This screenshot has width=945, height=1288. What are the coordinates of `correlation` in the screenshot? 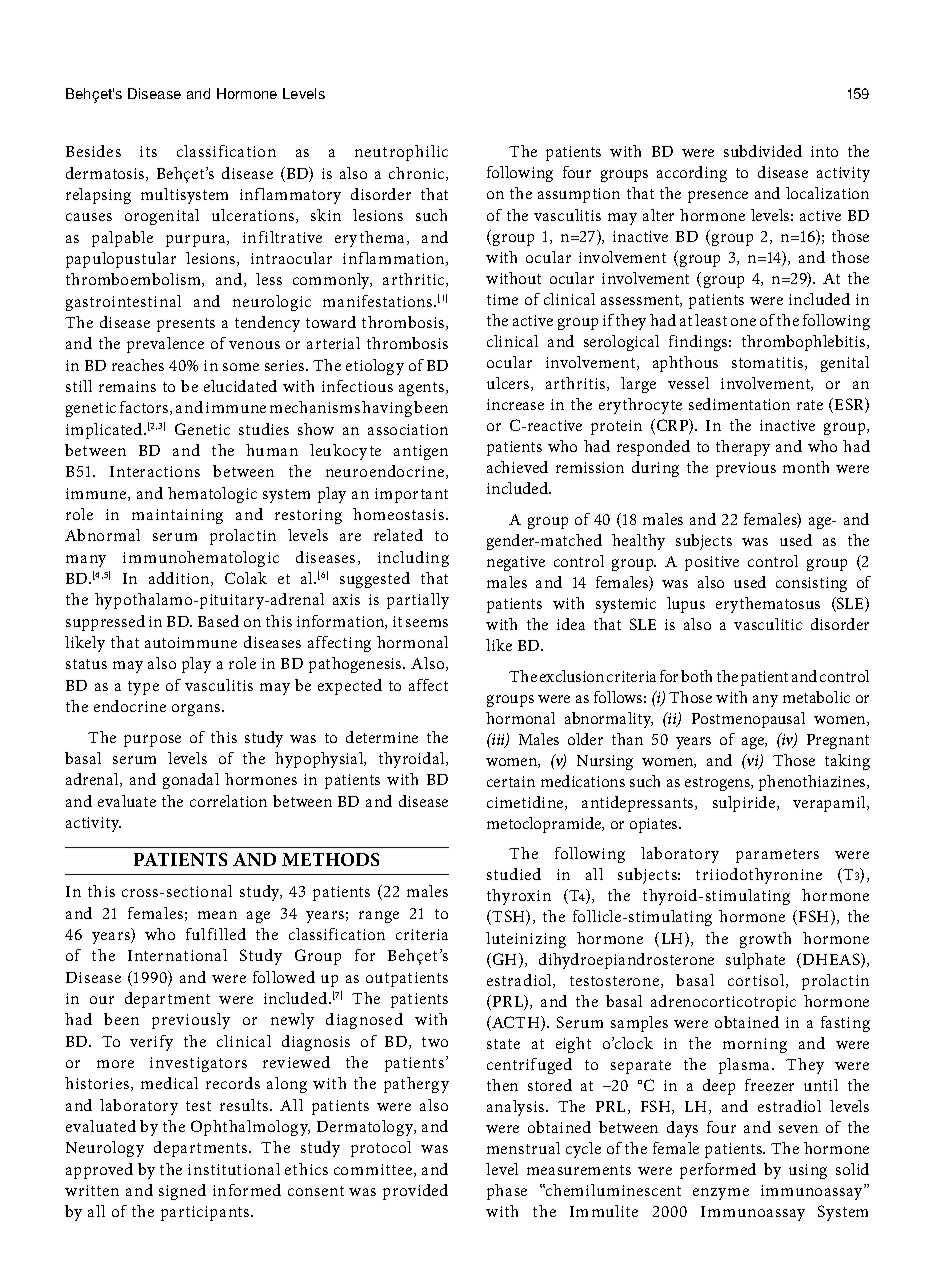 It's located at (228, 801).
